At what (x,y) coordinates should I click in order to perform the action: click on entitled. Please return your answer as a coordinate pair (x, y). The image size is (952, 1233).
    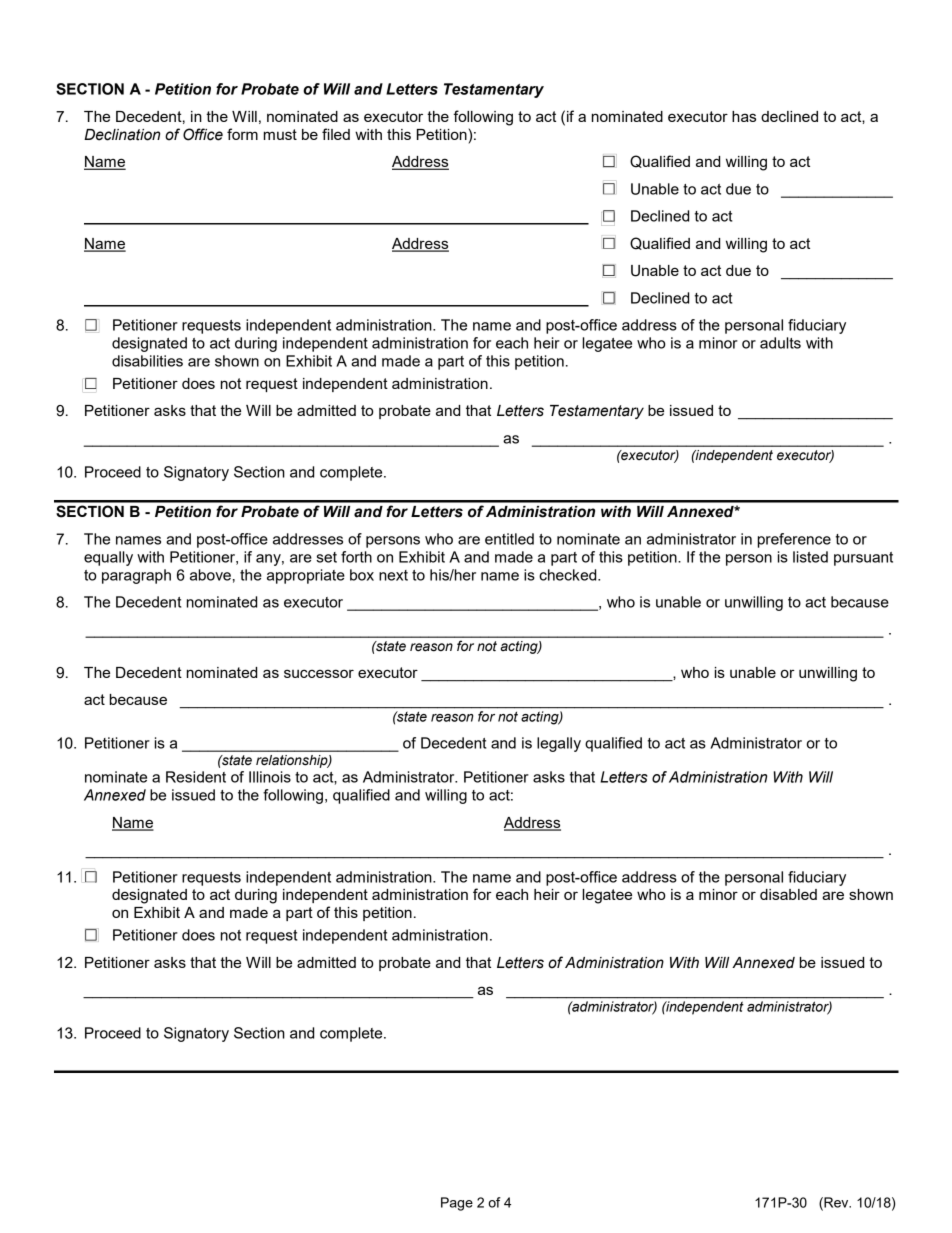
    Looking at the image, I should click on (509, 539).
